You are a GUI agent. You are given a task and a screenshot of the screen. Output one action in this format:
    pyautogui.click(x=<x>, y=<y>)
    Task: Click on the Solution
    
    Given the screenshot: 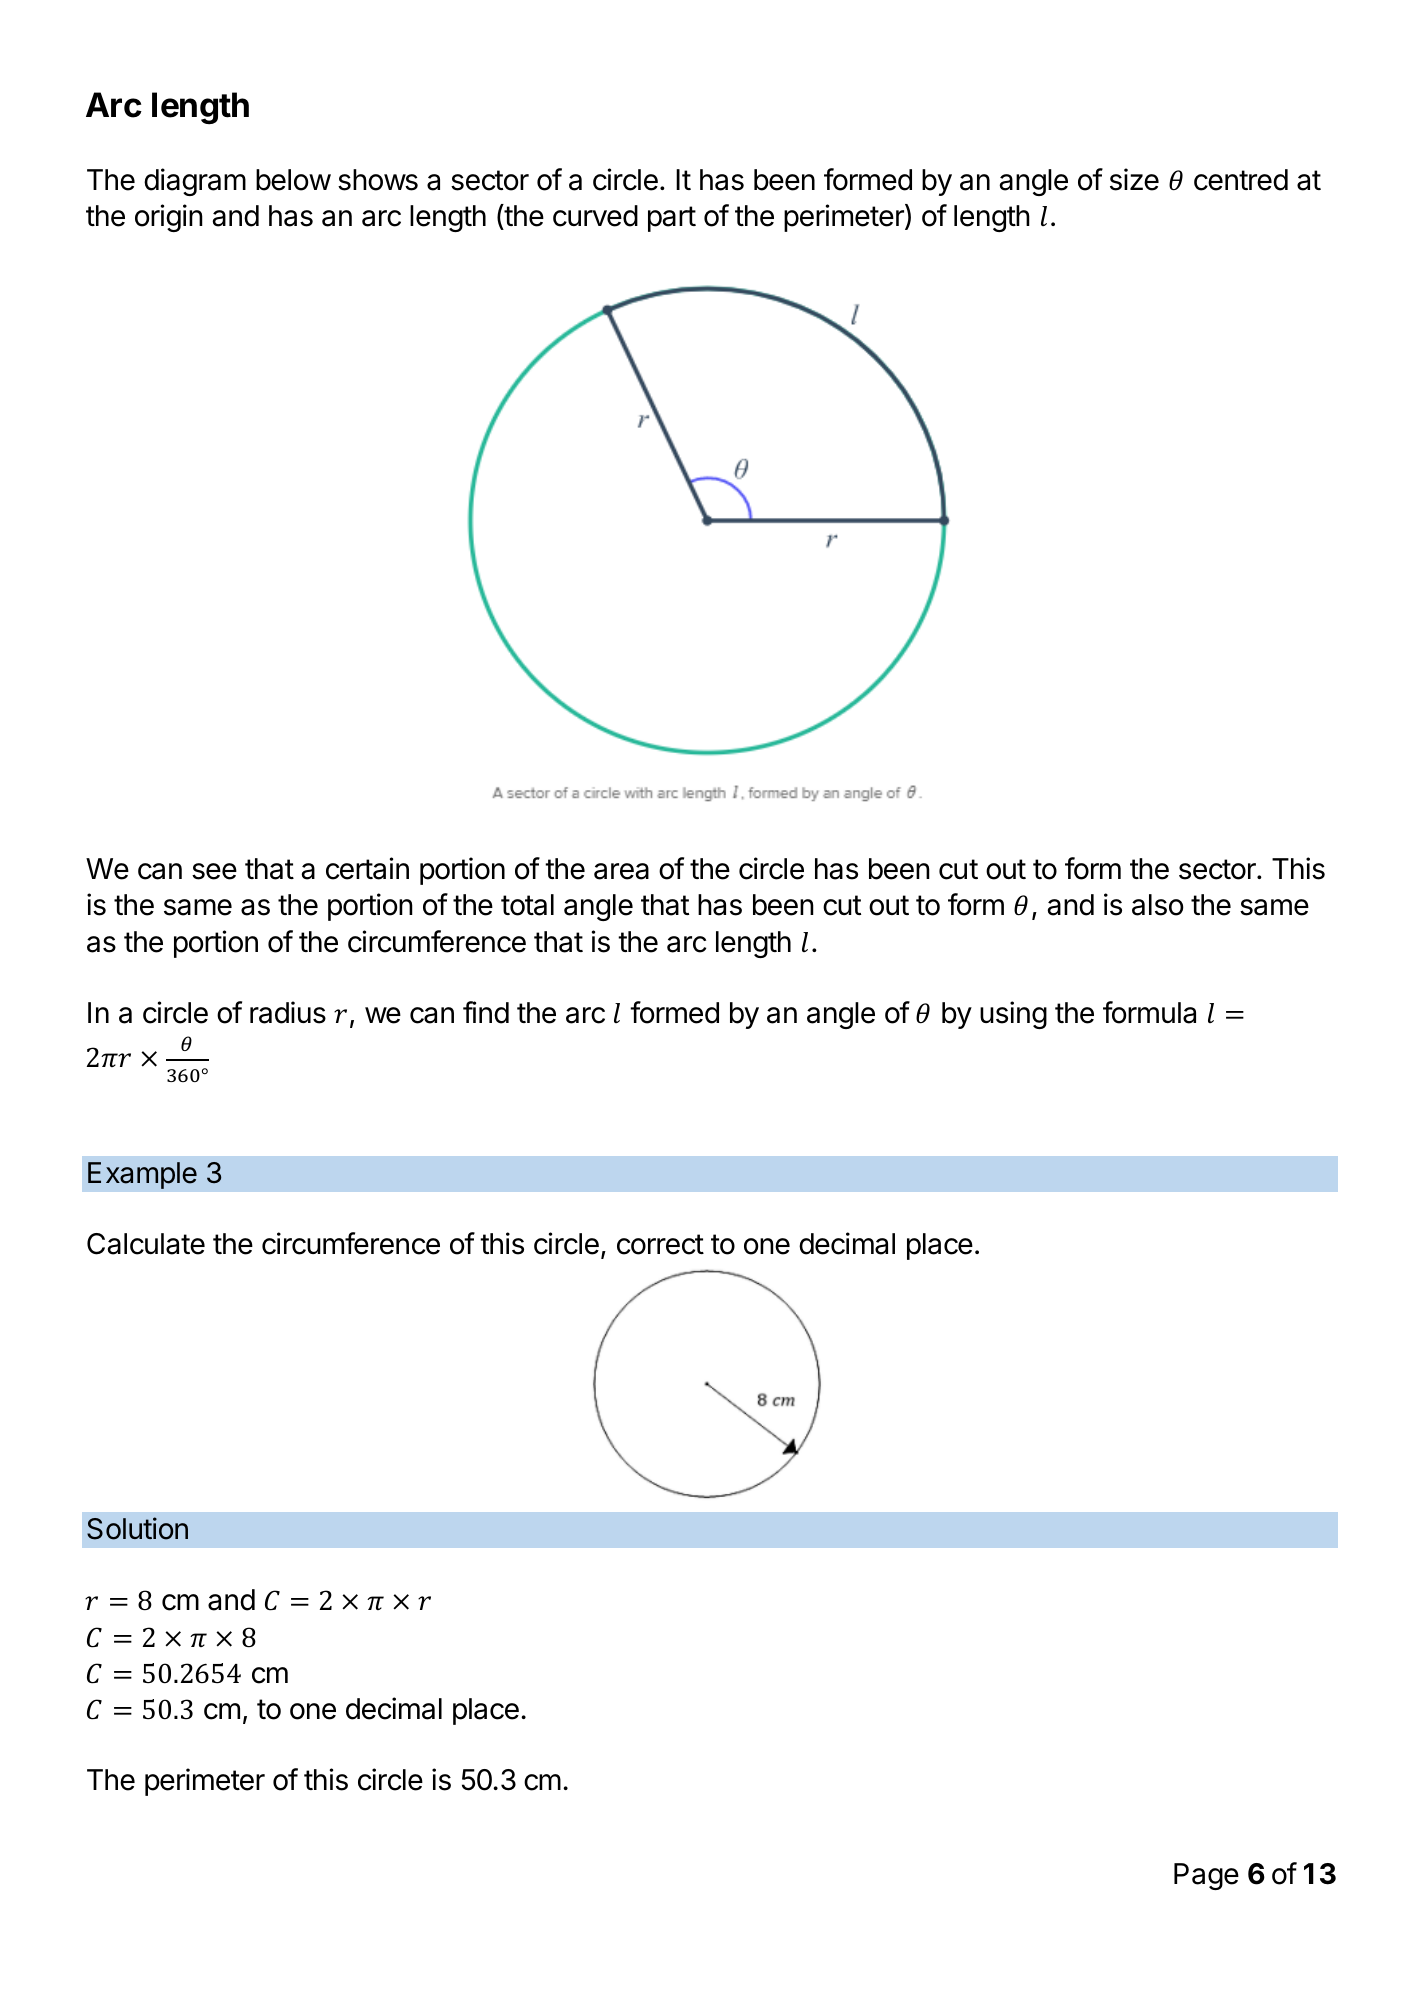 What is the action you would take?
    pyautogui.click(x=137, y=1528)
